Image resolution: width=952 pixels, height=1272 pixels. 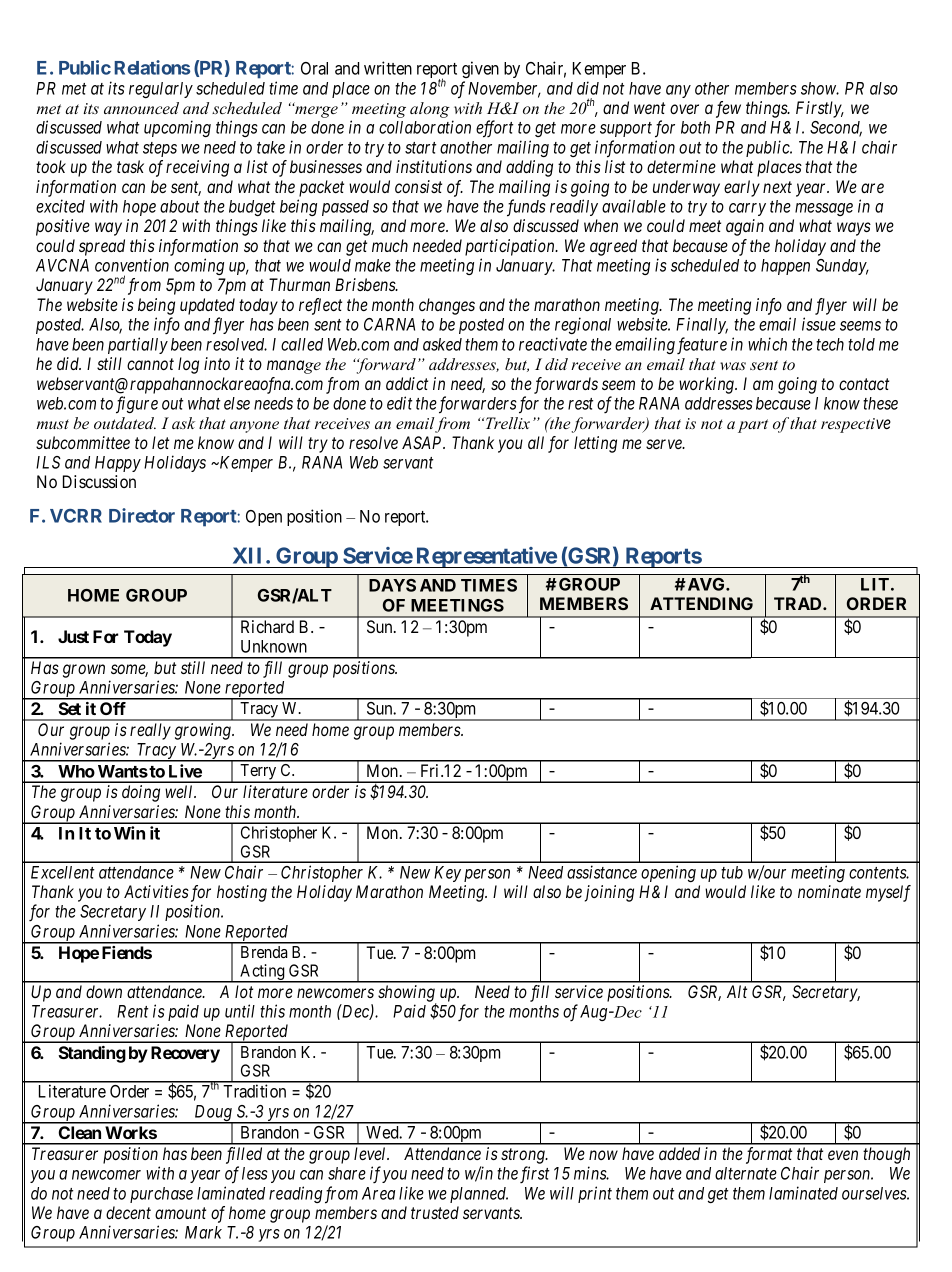 What do you see at coordinates (430, 110) in the screenshot?
I see `along` at bounding box center [430, 110].
